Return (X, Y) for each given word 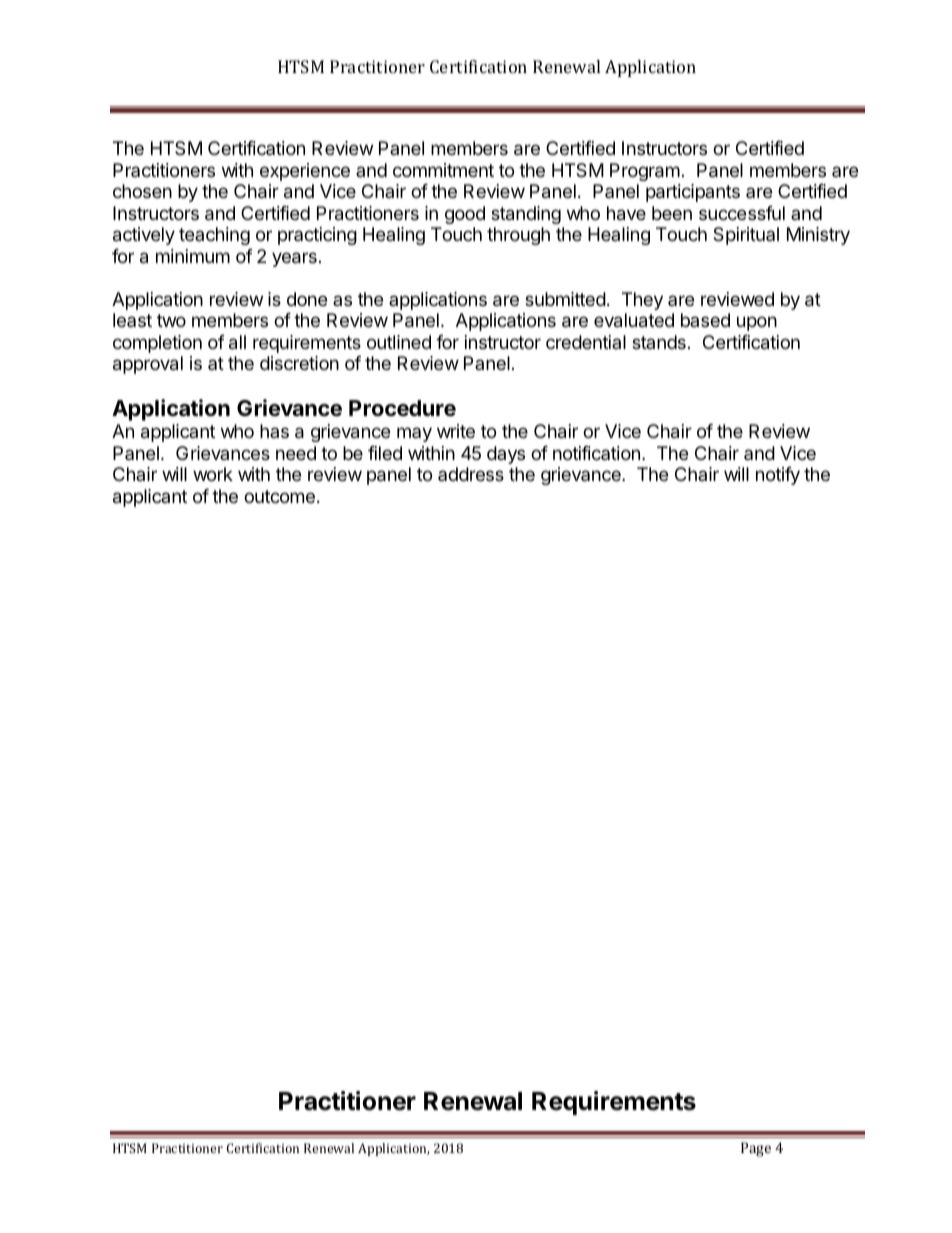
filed (385, 453)
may (414, 434)
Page (756, 1149)
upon (757, 323)
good (465, 215)
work (213, 474)
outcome (279, 496)
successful (742, 213)
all (237, 342)
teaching (214, 236)
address (471, 474)
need (296, 453)
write (456, 431)
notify (778, 476)
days (506, 455)
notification (596, 453)
